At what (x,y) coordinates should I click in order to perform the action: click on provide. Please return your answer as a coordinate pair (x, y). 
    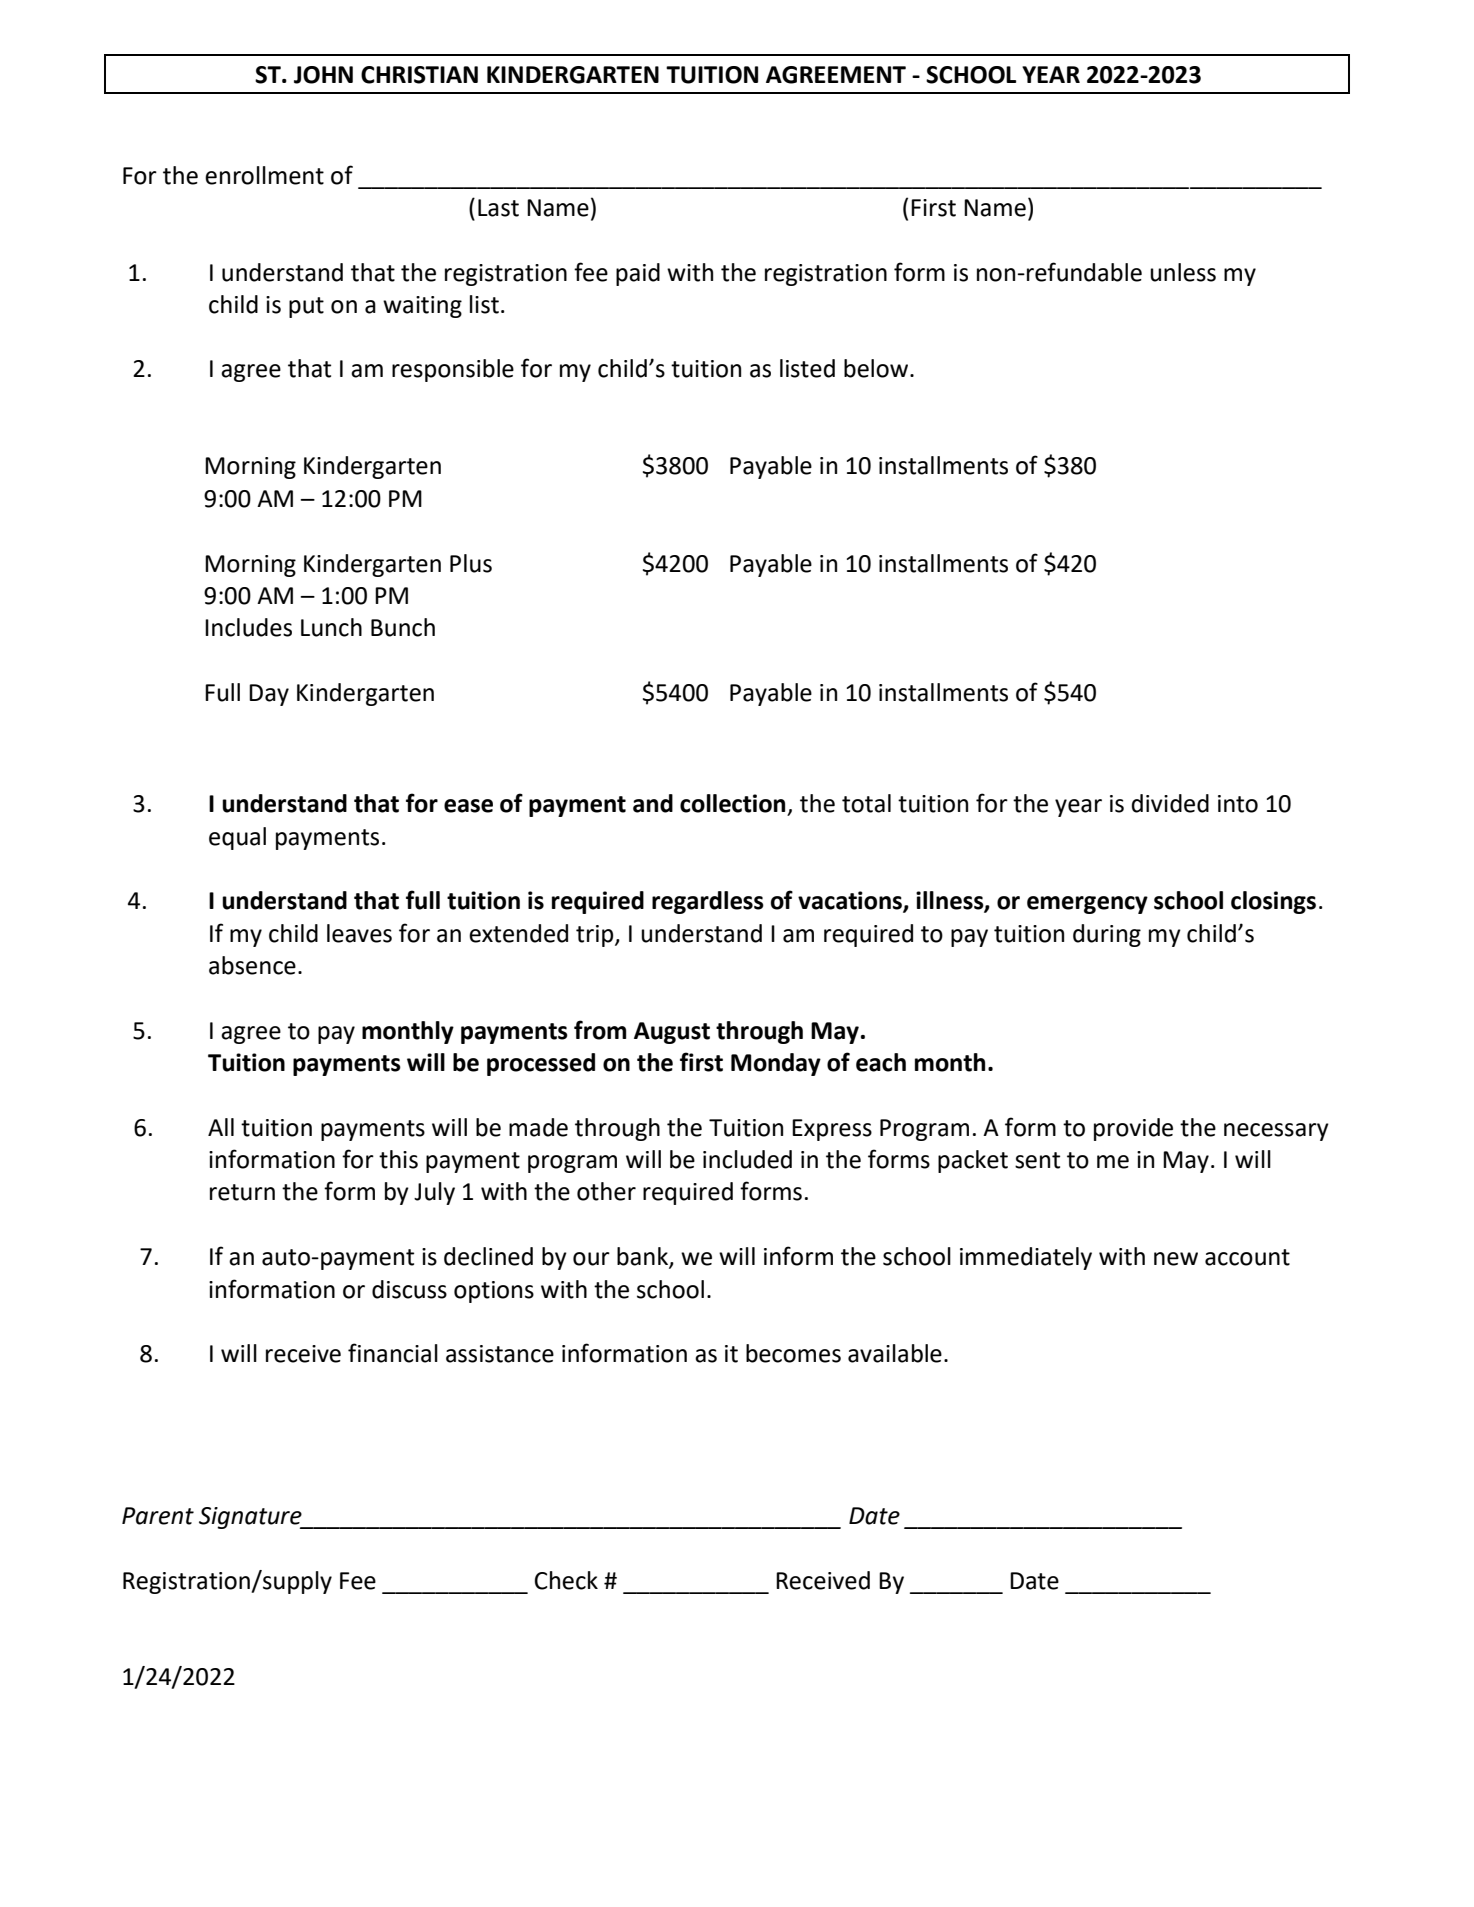
    Looking at the image, I should click on (1133, 1129).
